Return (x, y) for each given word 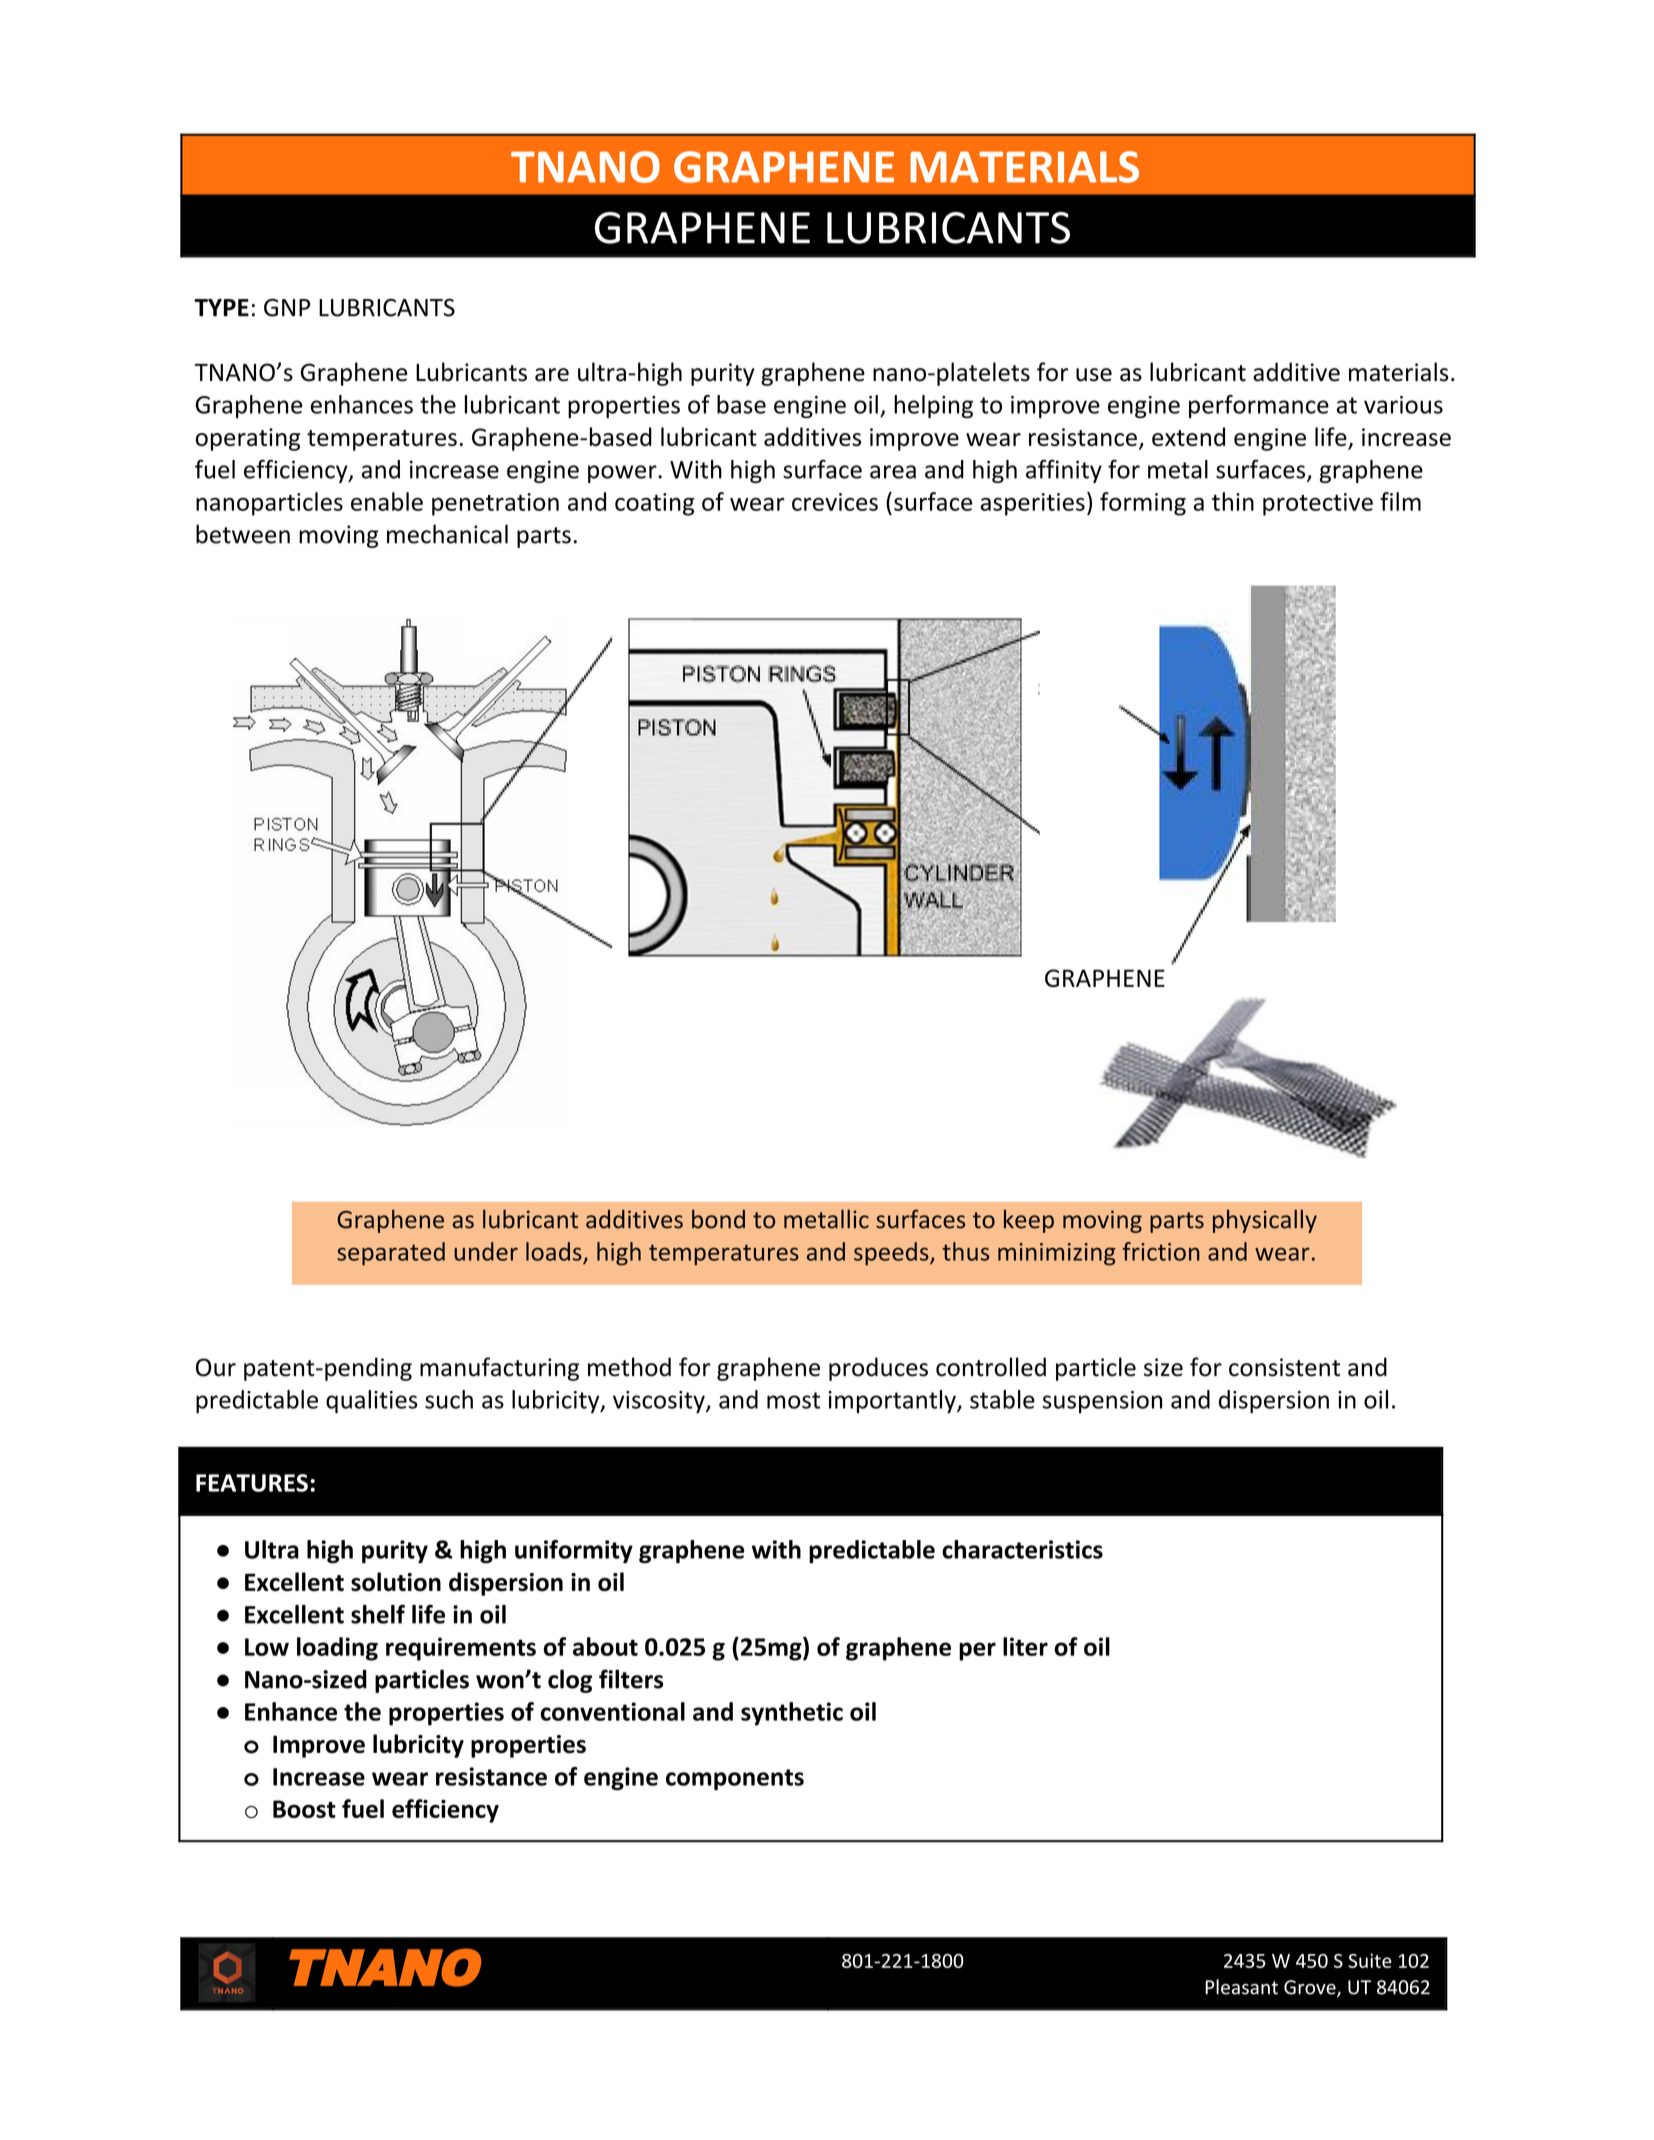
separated (391, 1254)
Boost (304, 1809)
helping (933, 407)
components (735, 1779)
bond (718, 1219)
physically (1265, 1221)
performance (1259, 406)
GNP (287, 307)
